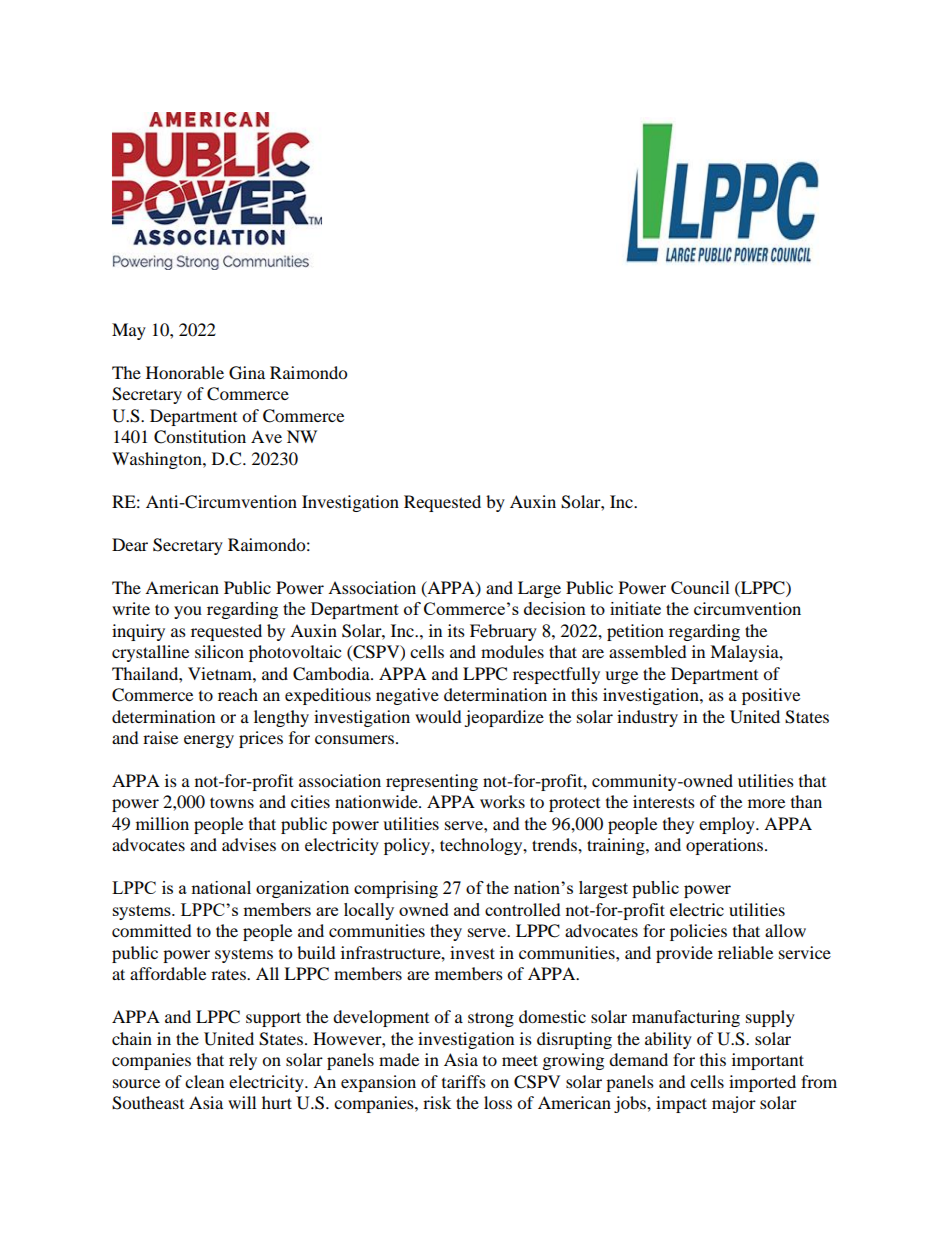 This image has width=952, height=1233. What do you see at coordinates (185, 372) in the image?
I see `Honorable` at bounding box center [185, 372].
